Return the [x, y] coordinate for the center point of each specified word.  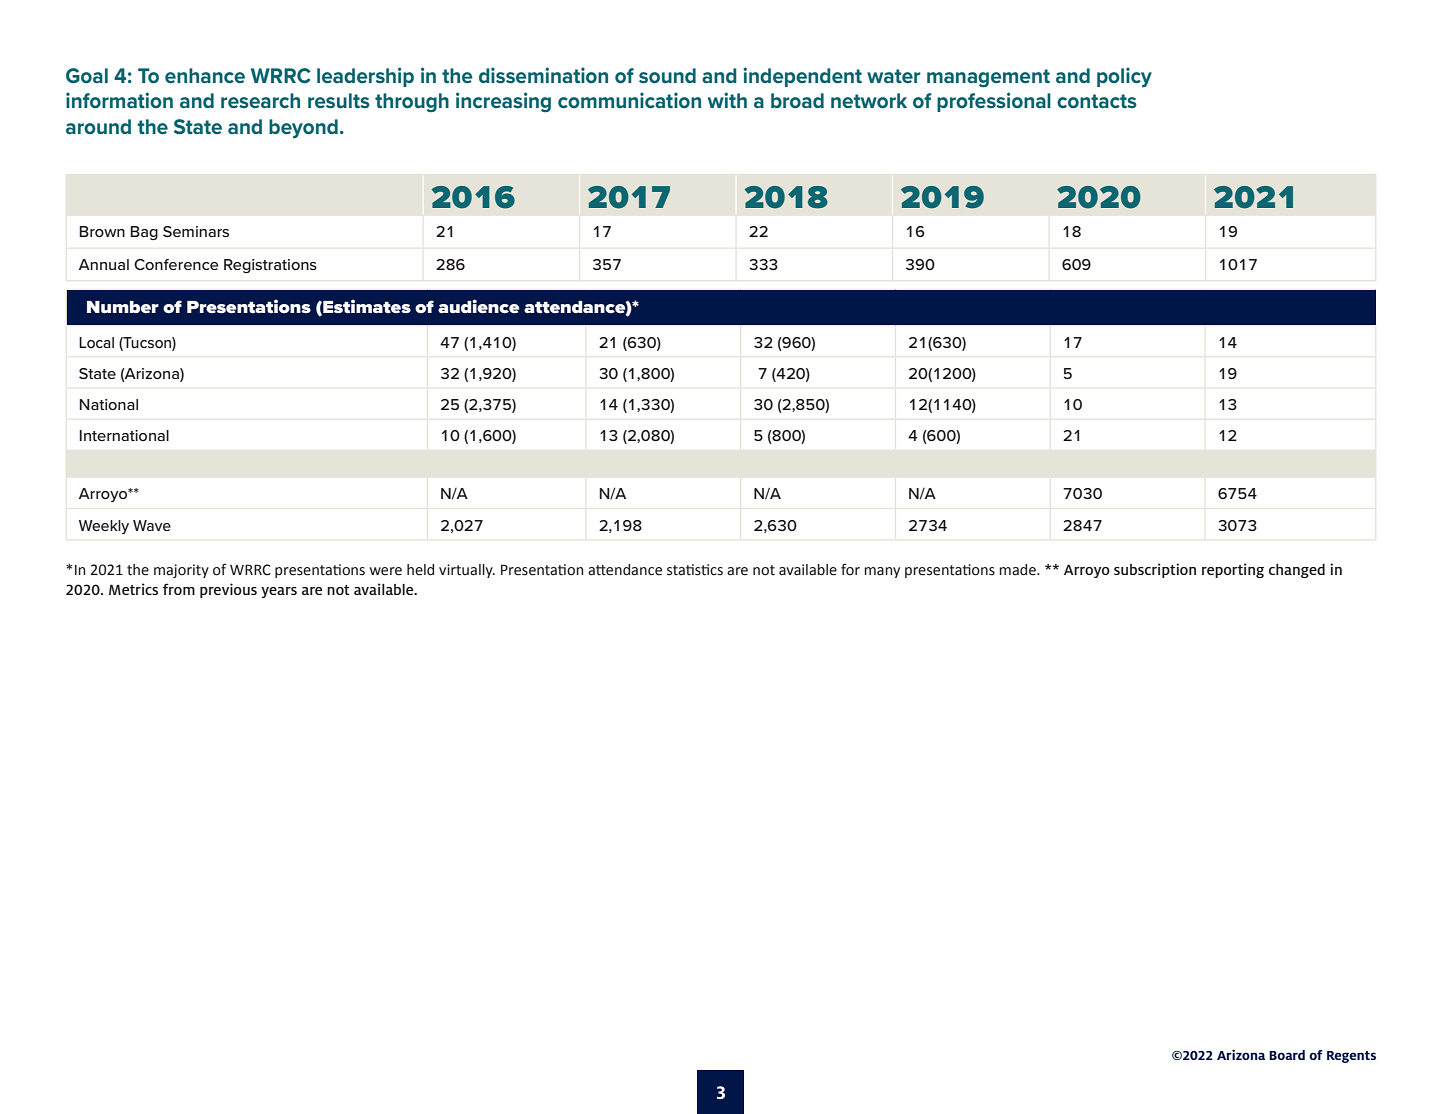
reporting [1233, 570]
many [882, 572]
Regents [1351, 1057]
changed [1297, 571]
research [260, 100]
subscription [1155, 570]
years [279, 592]
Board [1287, 1055]
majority [181, 571]
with [727, 100]
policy [1124, 77]
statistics [695, 570]
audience [479, 306]
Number [123, 307]
